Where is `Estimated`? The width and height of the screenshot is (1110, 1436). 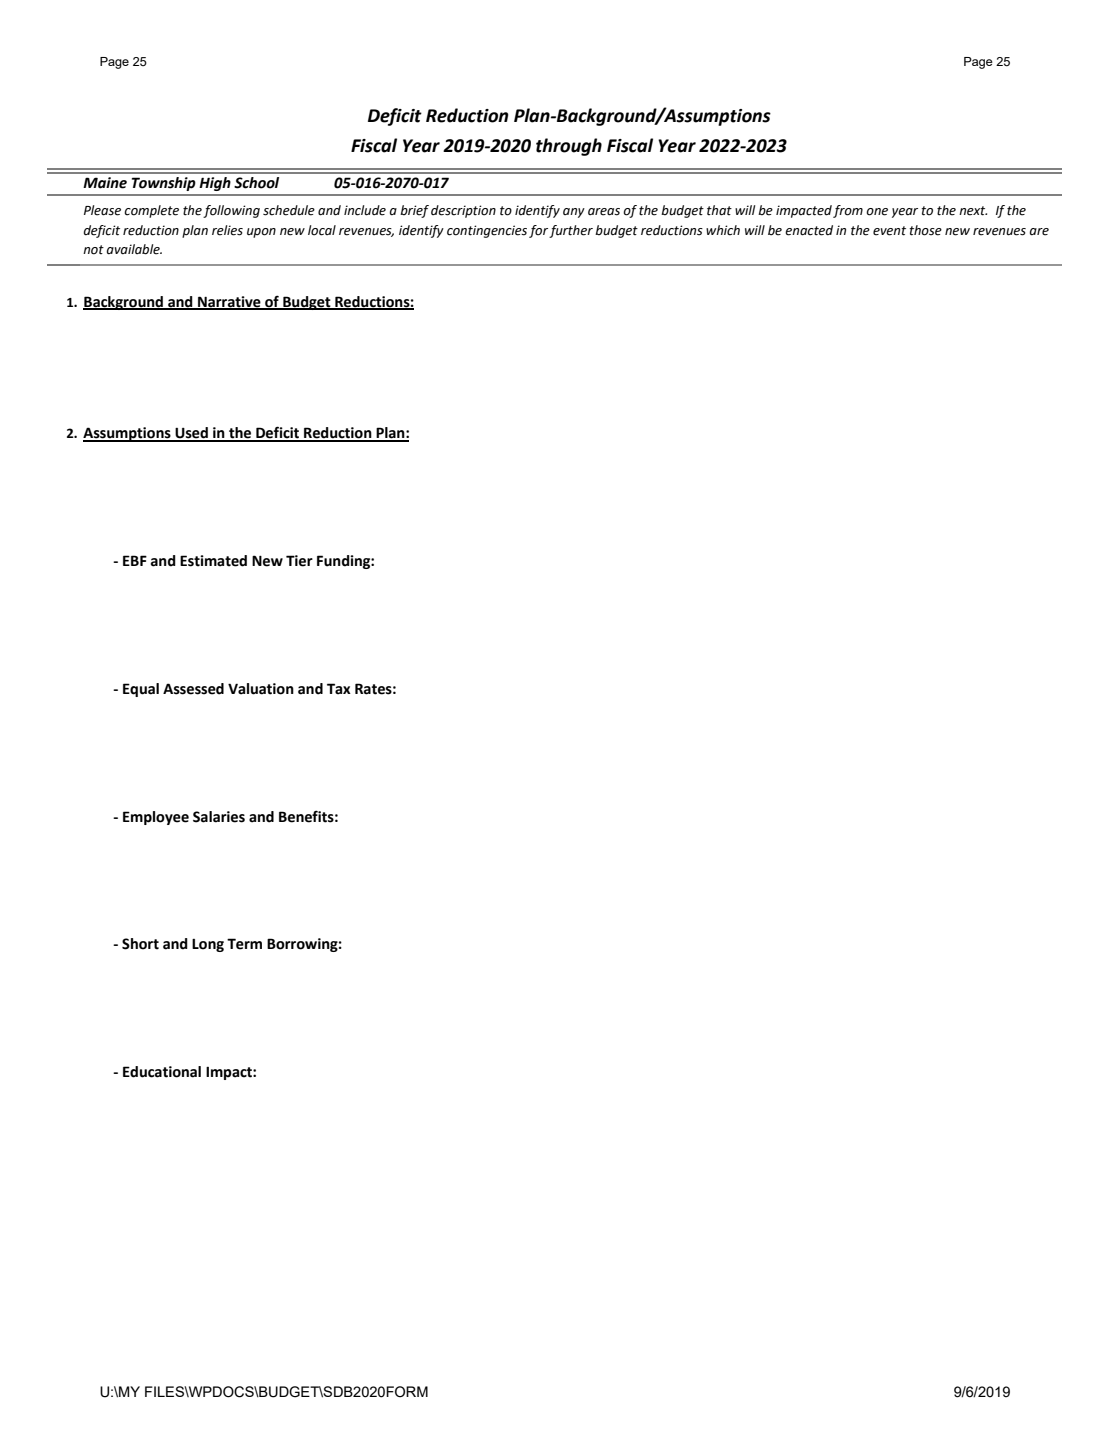 Estimated is located at coordinates (213, 561).
